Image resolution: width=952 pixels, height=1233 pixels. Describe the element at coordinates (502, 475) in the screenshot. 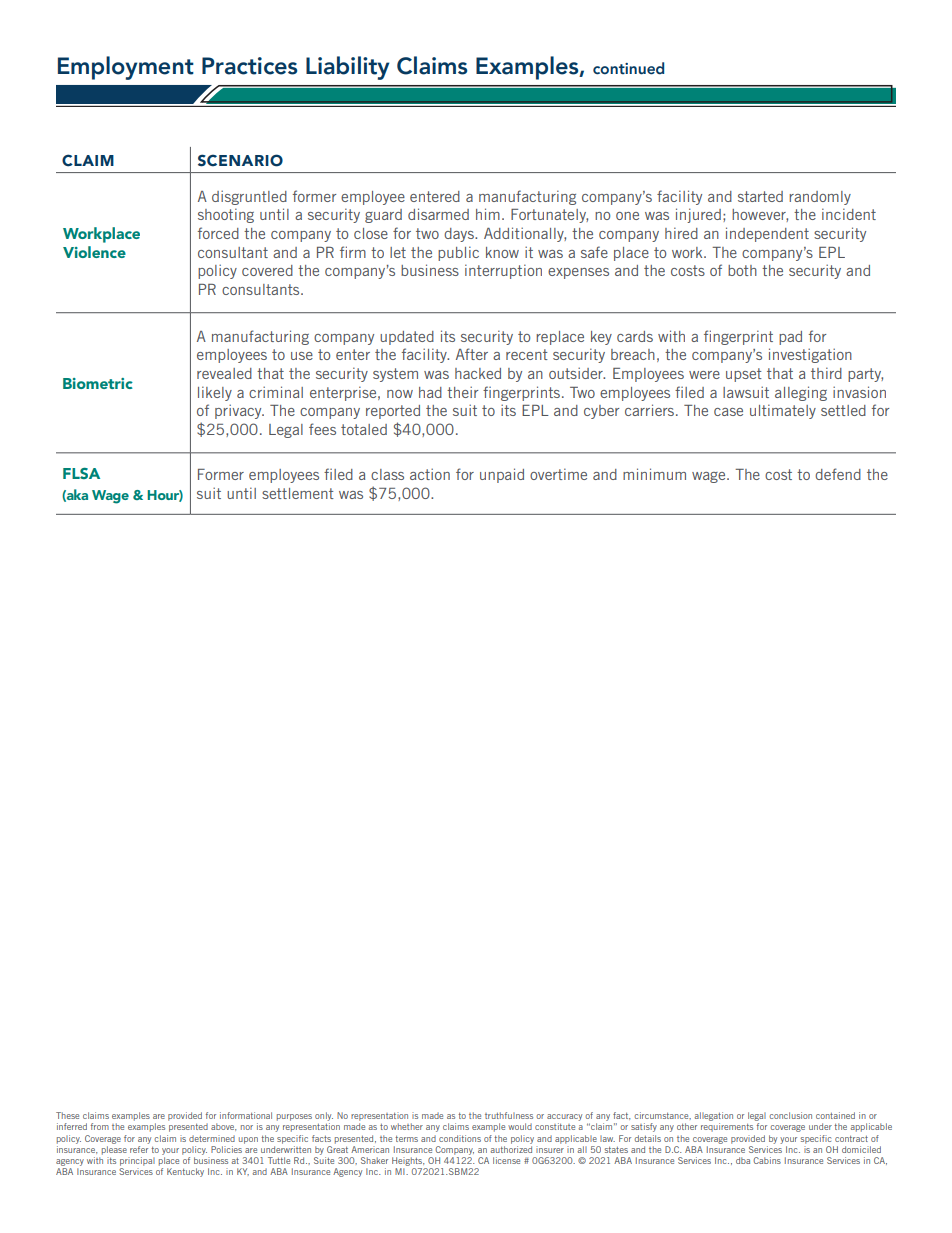

I see `unpaid` at that location.
